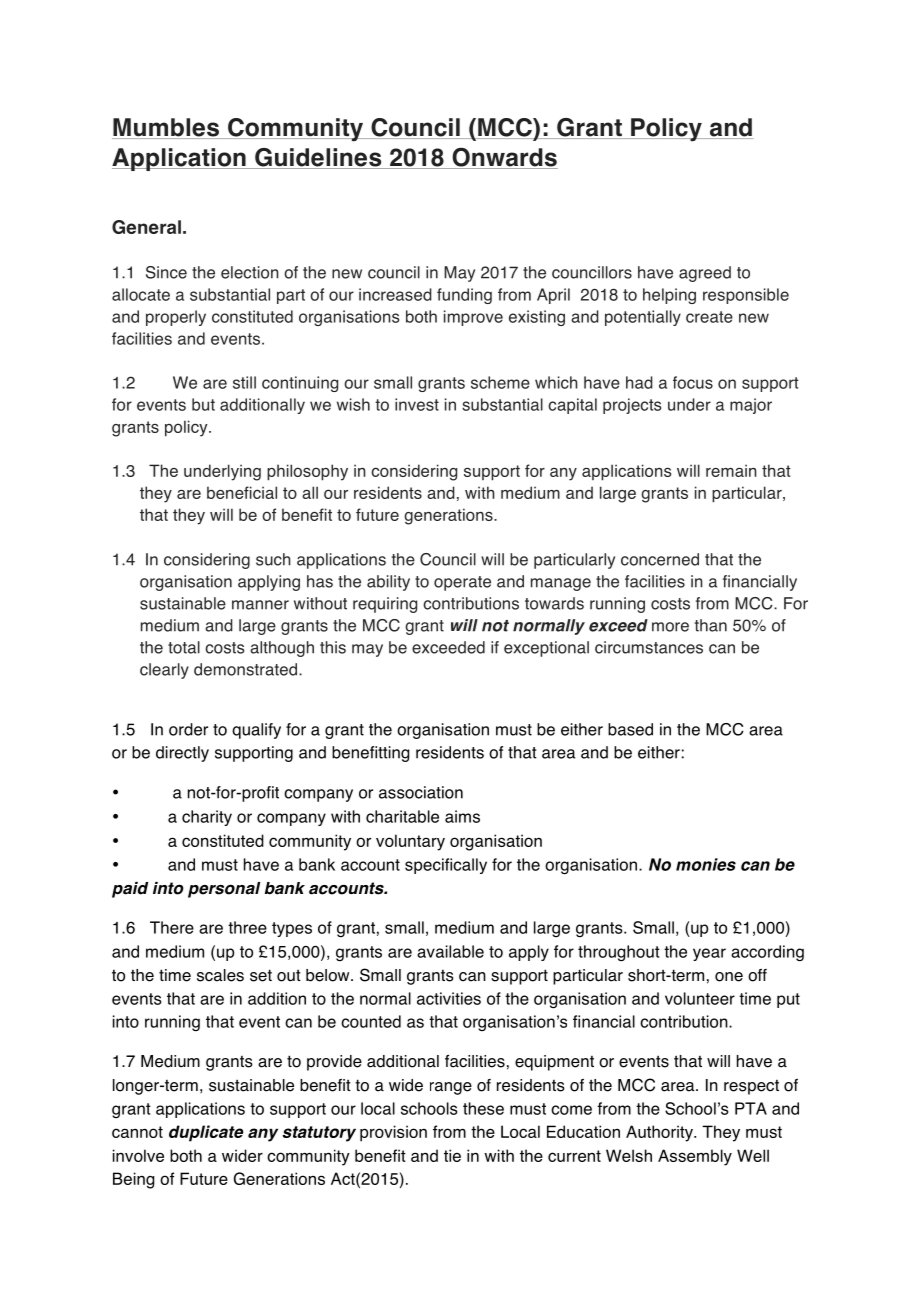 This document has height=1308, width=924. What do you see at coordinates (462, 816) in the document?
I see `aims` at bounding box center [462, 816].
